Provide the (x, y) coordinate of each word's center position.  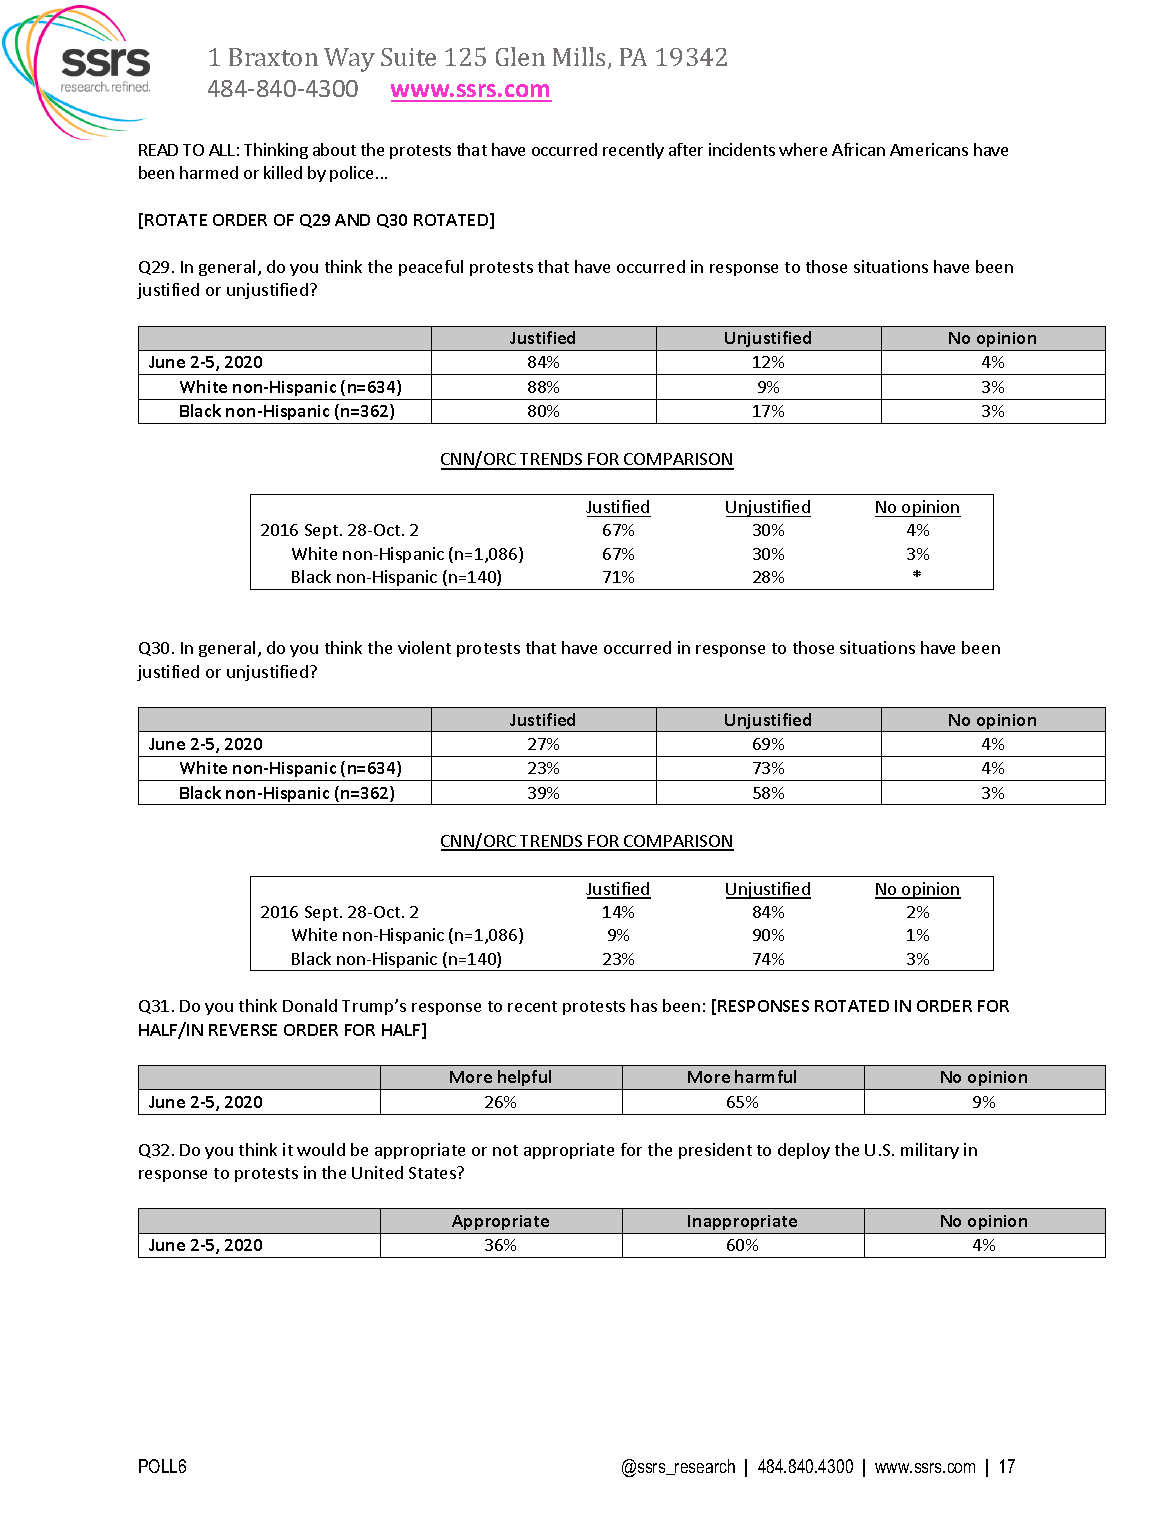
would (321, 1149)
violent (424, 647)
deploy (804, 1151)
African (858, 149)
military (930, 1151)
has (644, 1005)
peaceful (431, 268)
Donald (310, 1005)
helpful (525, 1080)
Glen (520, 56)
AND (352, 220)
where (803, 149)
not (505, 1150)
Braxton (273, 57)
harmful (765, 1076)
